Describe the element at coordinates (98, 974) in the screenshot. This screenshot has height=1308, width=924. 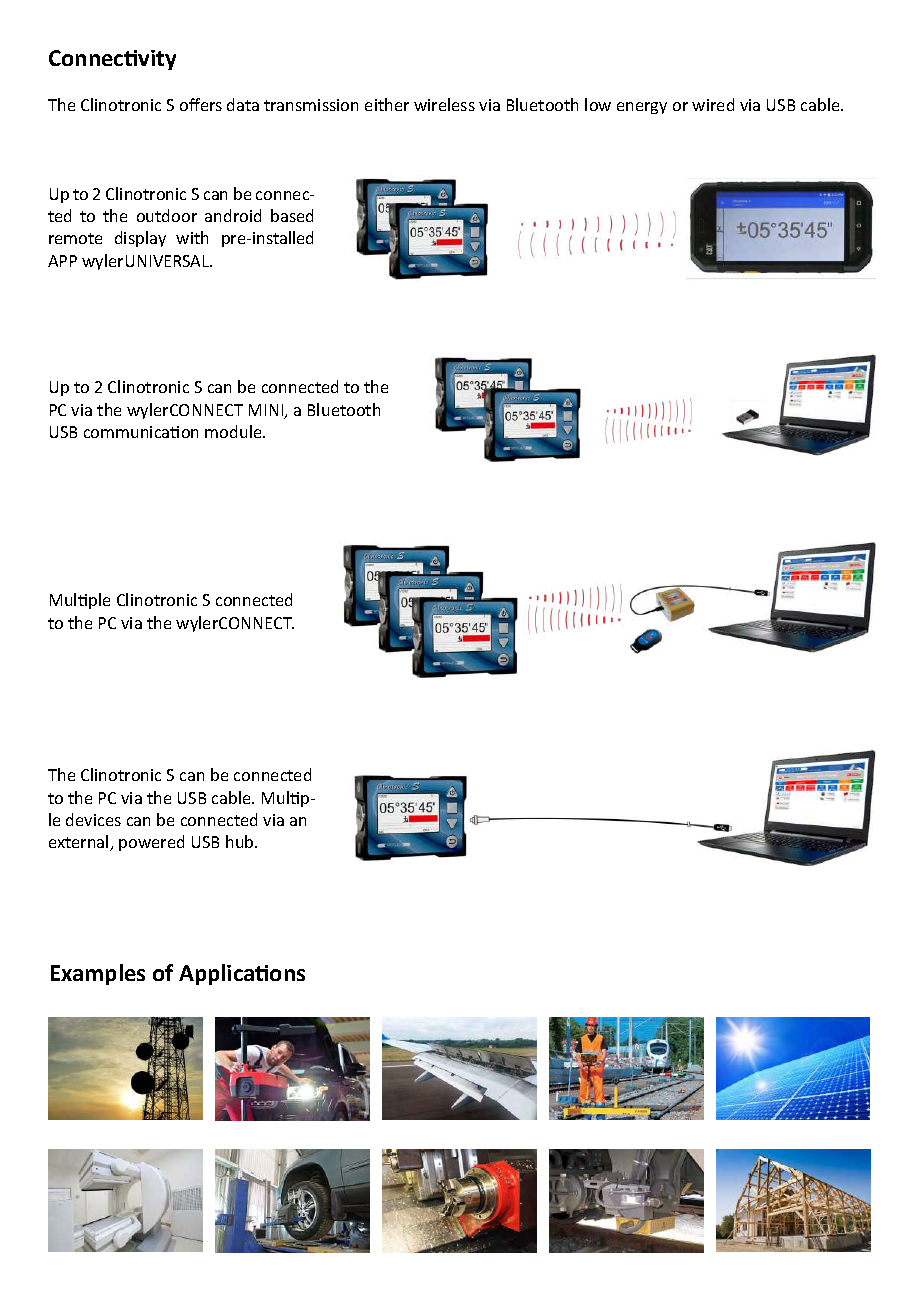
I see `Examples` at that location.
